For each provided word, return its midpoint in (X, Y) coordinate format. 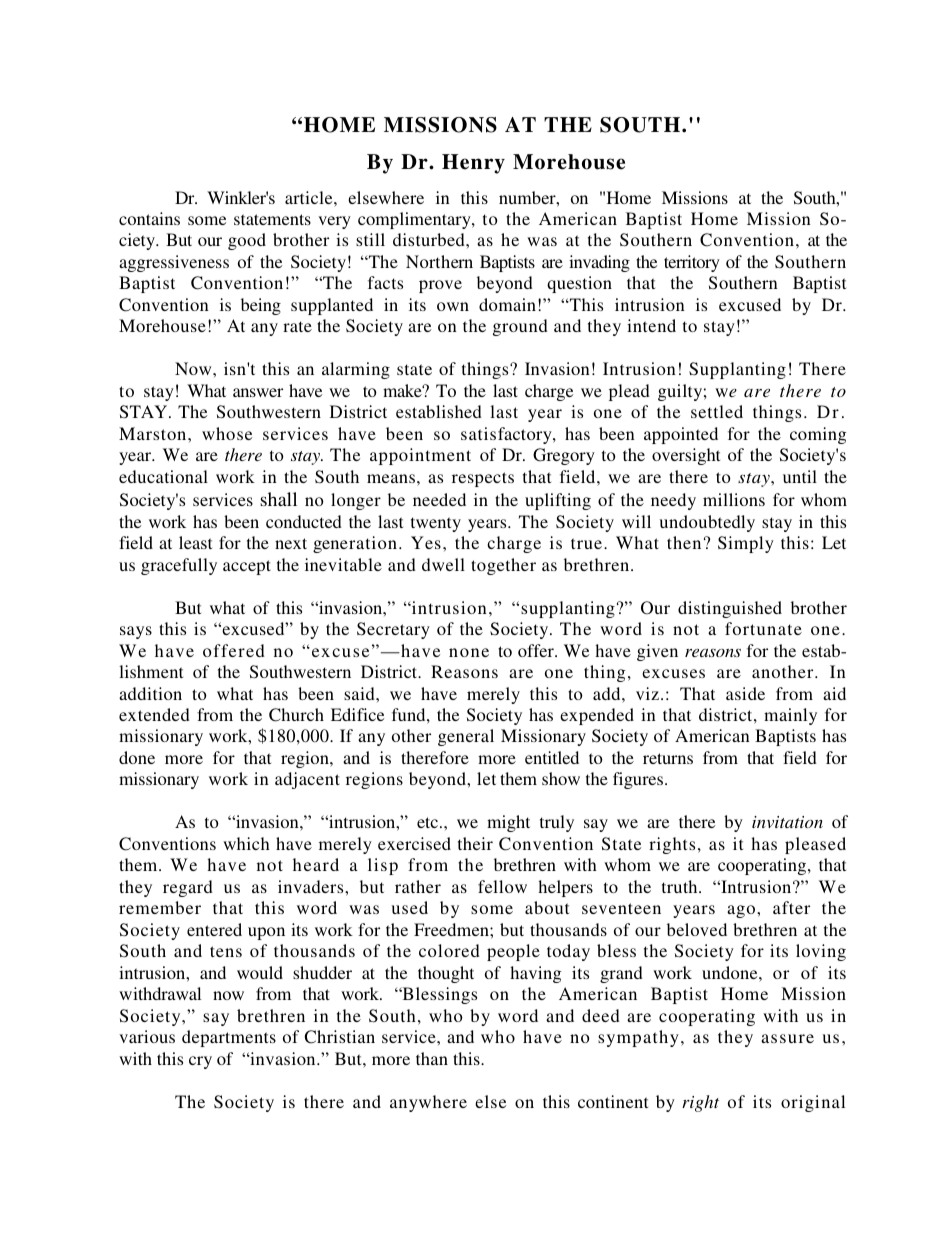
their (475, 843)
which (246, 843)
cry (200, 1062)
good (247, 241)
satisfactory (507, 435)
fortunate (763, 628)
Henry (473, 164)
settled (717, 411)
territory (692, 263)
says (136, 632)
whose (227, 433)
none (469, 652)
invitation (787, 822)
